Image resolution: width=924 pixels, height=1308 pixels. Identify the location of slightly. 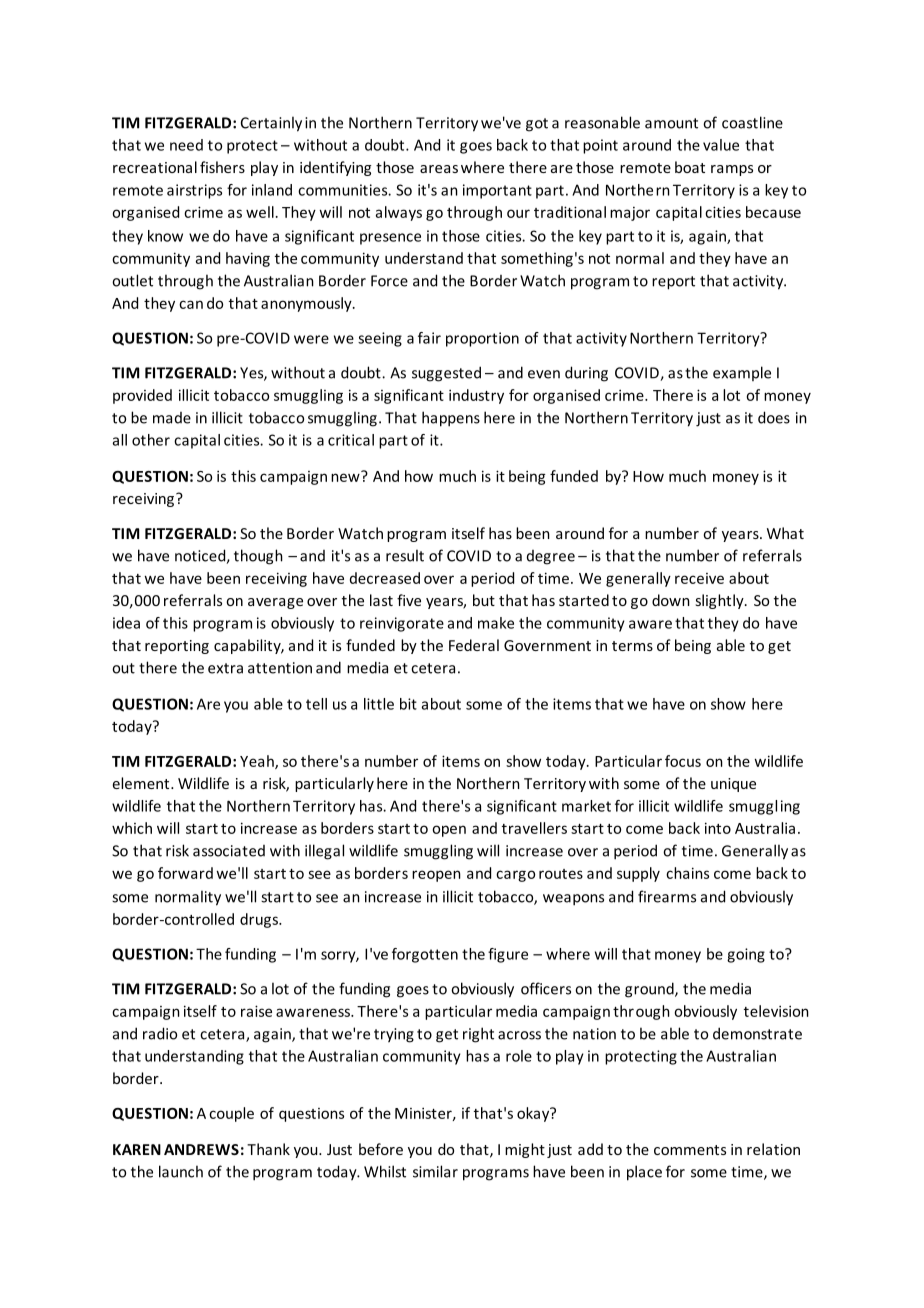
(720, 601).
